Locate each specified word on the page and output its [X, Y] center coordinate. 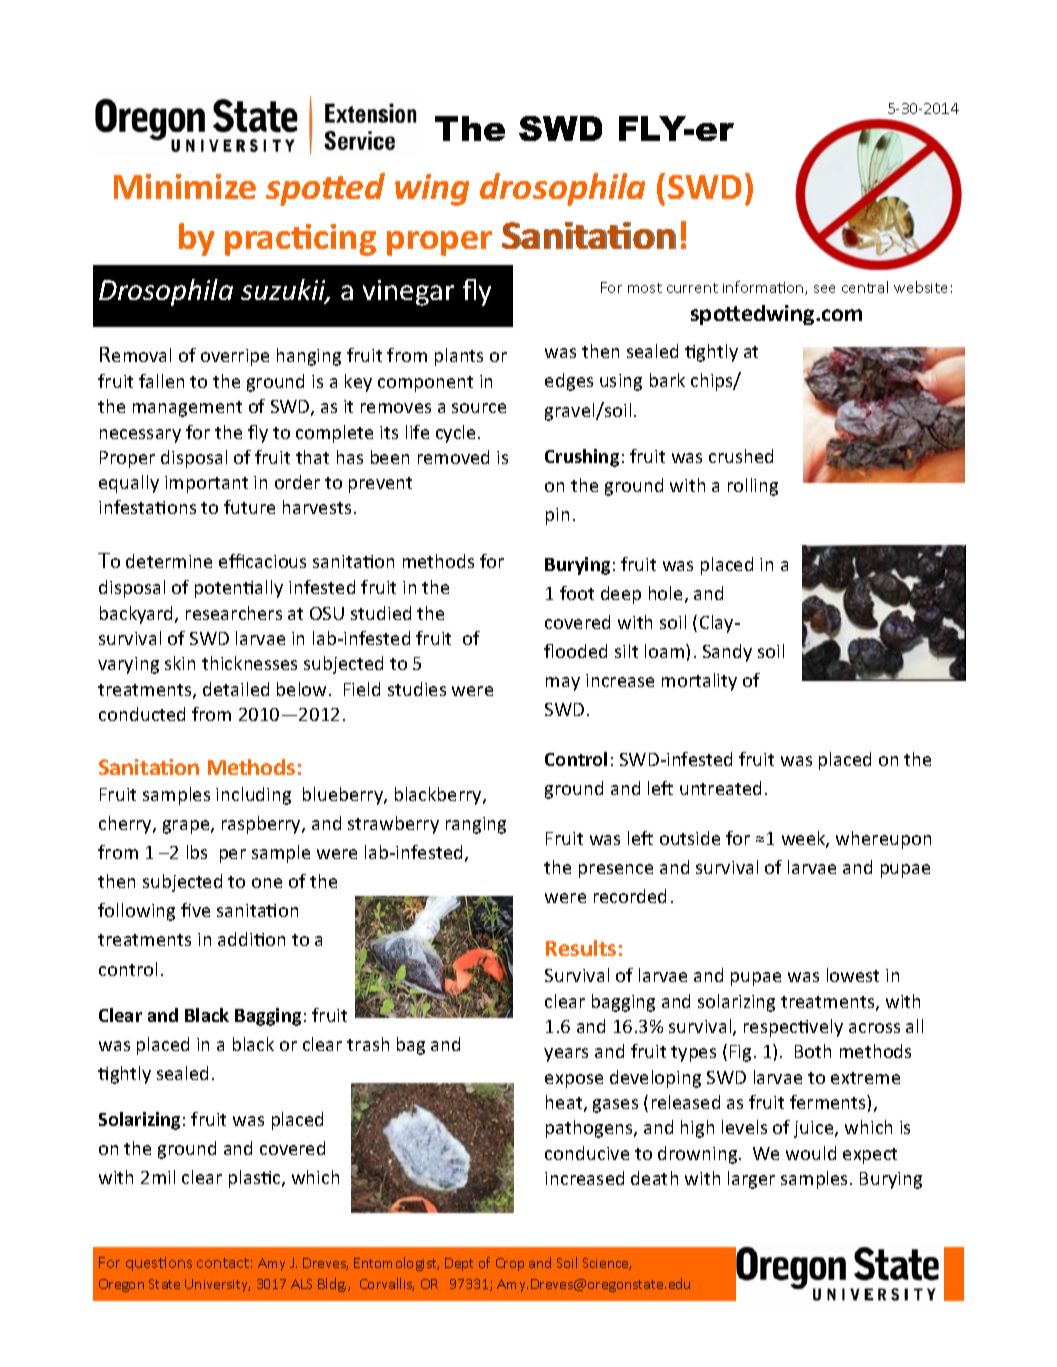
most [645, 288]
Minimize [185, 186]
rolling [753, 487]
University [217, 1285]
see [824, 289]
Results [581, 948]
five [195, 910]
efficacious [262, 561]
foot [577, 593]
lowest [853, 975]
